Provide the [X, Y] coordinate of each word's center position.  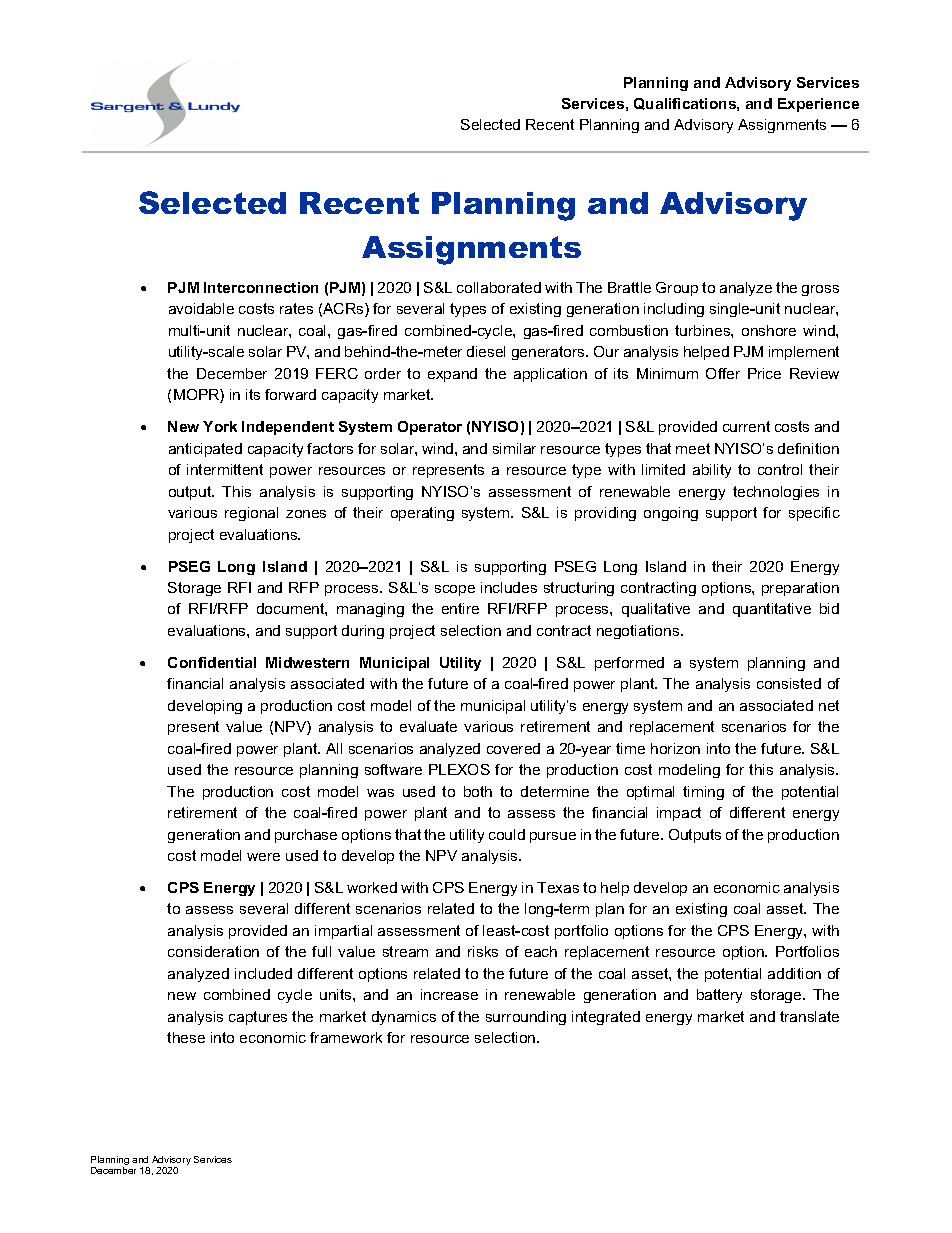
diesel [486, 351]
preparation [800, 589]
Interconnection [261, 287]
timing [703, 793]
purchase [306, 836]
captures [258, 1018]
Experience [818, 105]
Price [764, 373]
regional [251, 514]
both [478, 791]
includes [509, 587]
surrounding [526, 1018]
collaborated [499, 287]
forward [290, 394]
